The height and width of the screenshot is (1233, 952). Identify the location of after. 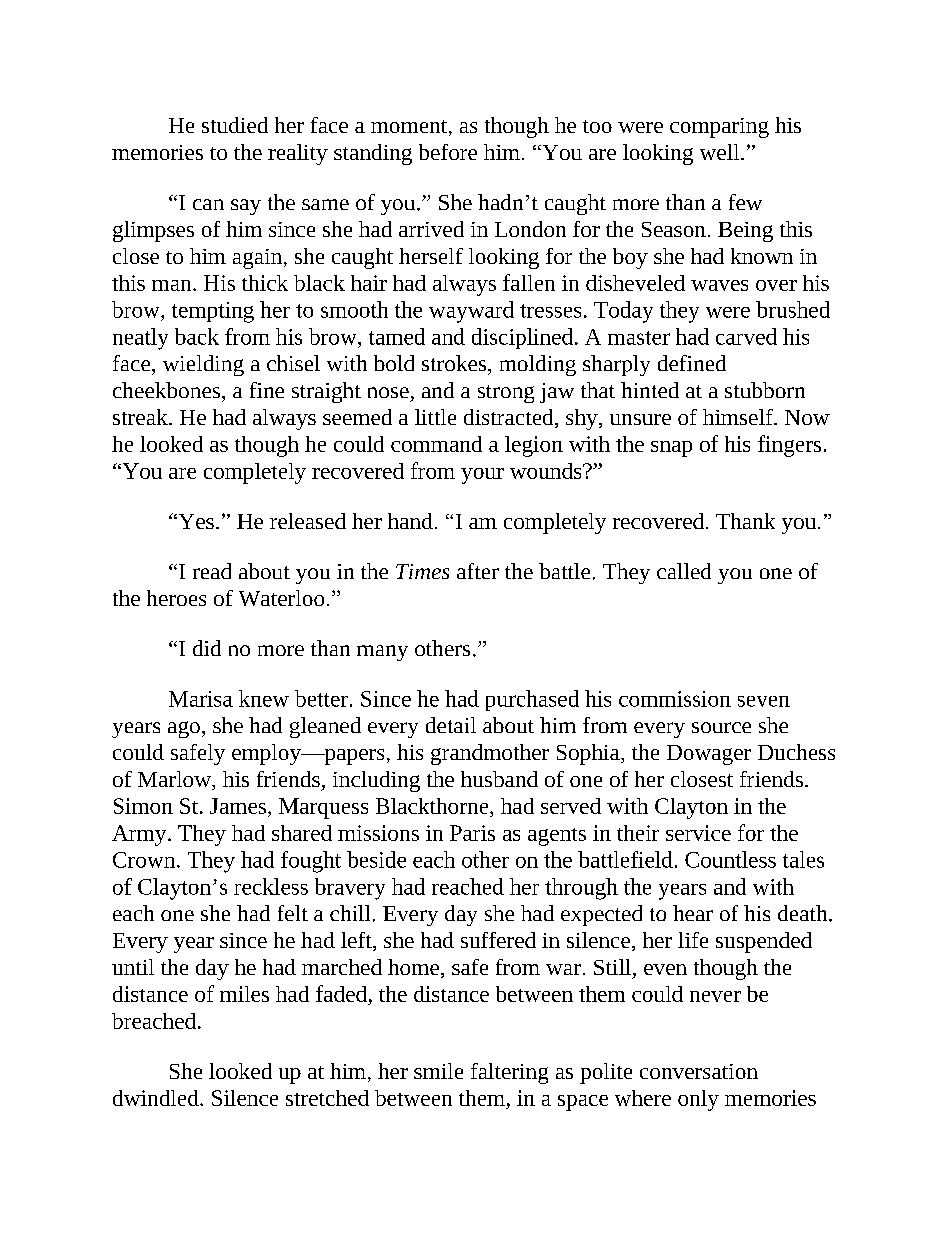
(478, 571).
